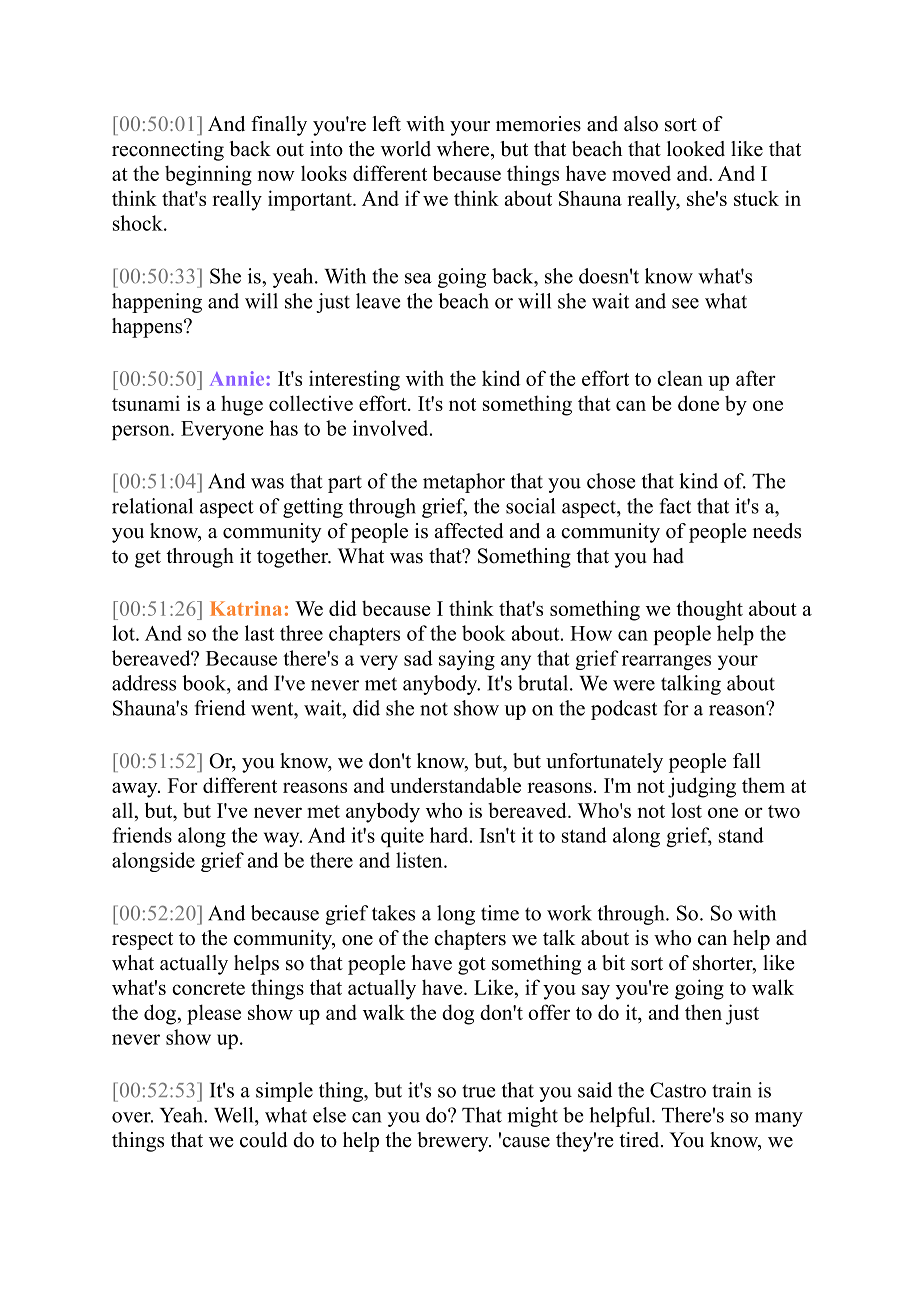 The width and height of the screenshot is (924, 1308). Describe the element at coordinates (246, 608) in the screenshot. I see `Katrina` at that location.
